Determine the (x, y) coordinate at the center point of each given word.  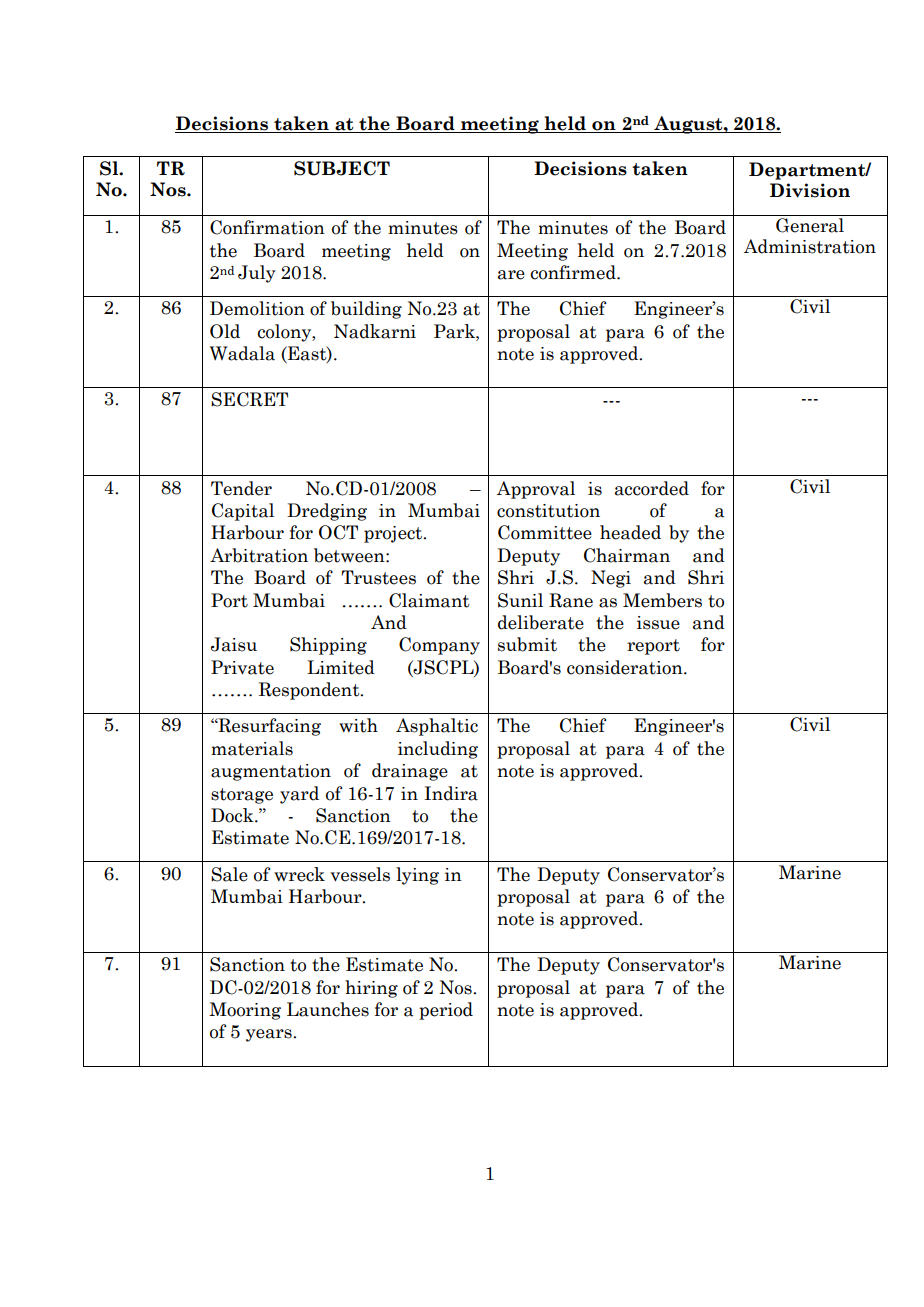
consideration (626, 667)
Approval (536, 490)
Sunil (520, 600)
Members (662, 600)
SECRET (249, 399)
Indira (451, 793)
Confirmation (267, 227)
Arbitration (259, 555)
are (511, 275)
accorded (652, 488)
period (446, 1011)
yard (299, 795)
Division (810, 190)
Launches (328, 1009)
